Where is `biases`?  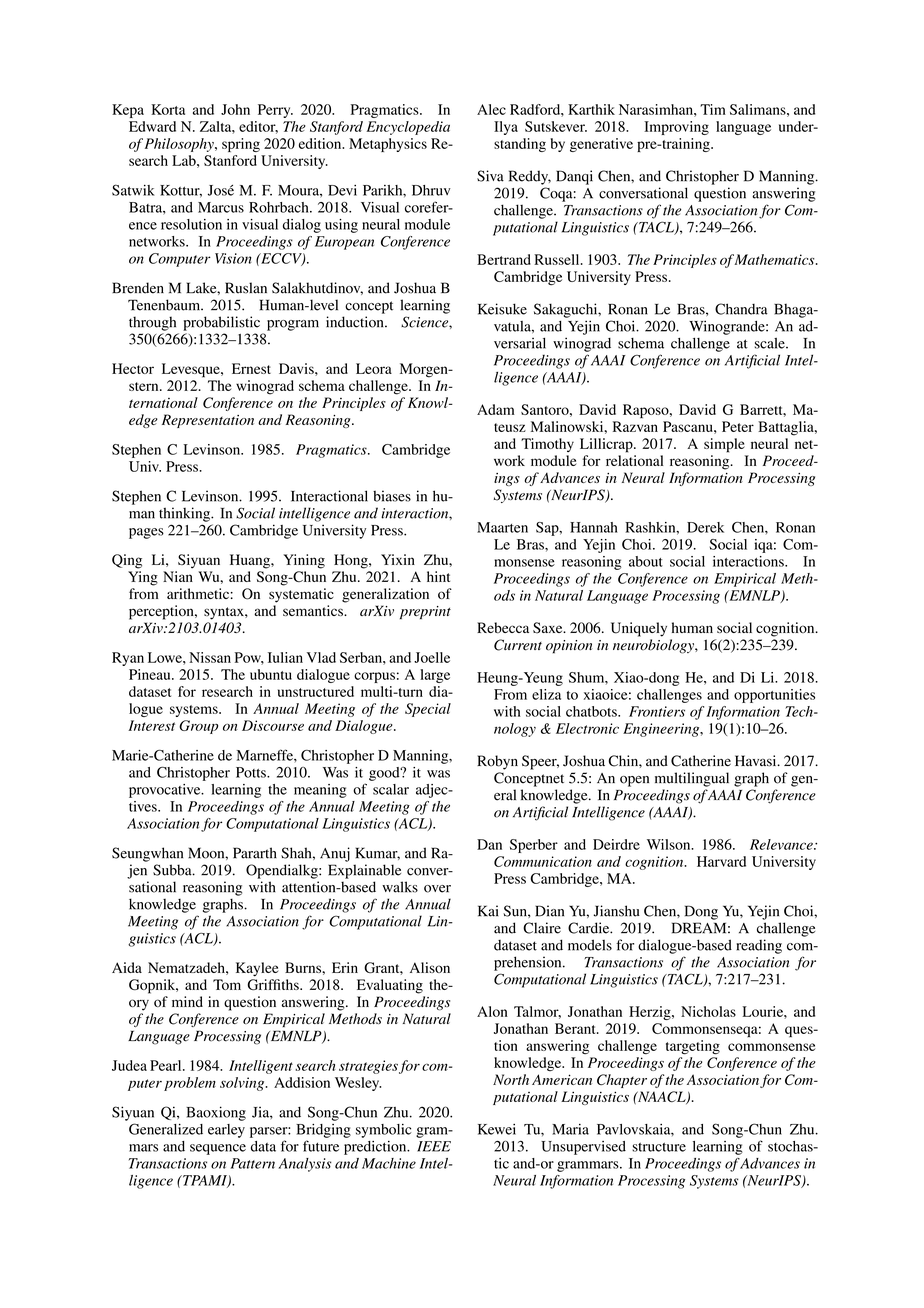
biases is located at coordinates (392, 496).
